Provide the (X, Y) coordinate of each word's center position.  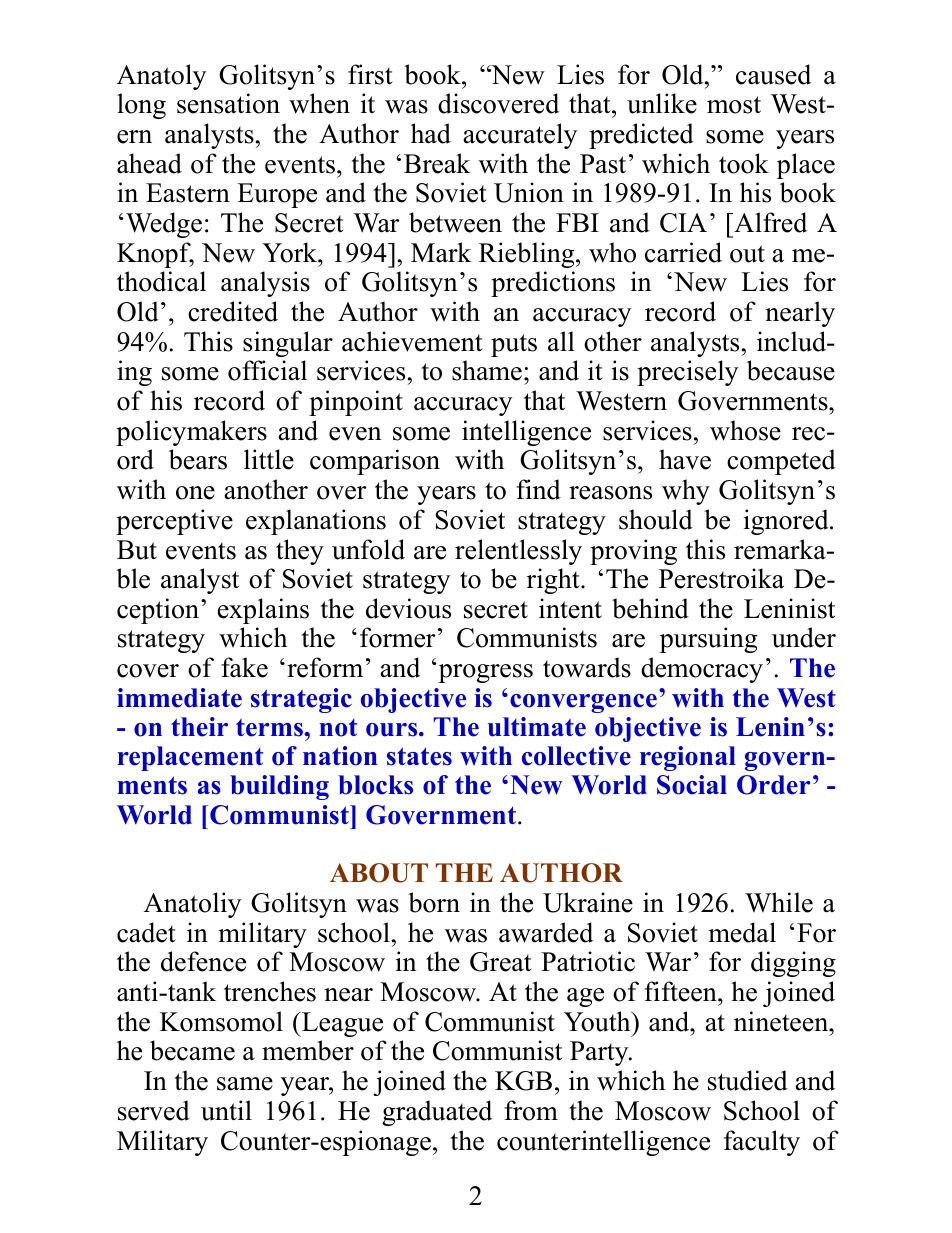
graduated (437, 1113)
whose (745, 430)
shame (487, 370)
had (431, 133)
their (199, 727)
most (734, 105)
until (226, 1110)
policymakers (191, 433)
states (419, 756)
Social (692, 785)
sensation (228, 103)
